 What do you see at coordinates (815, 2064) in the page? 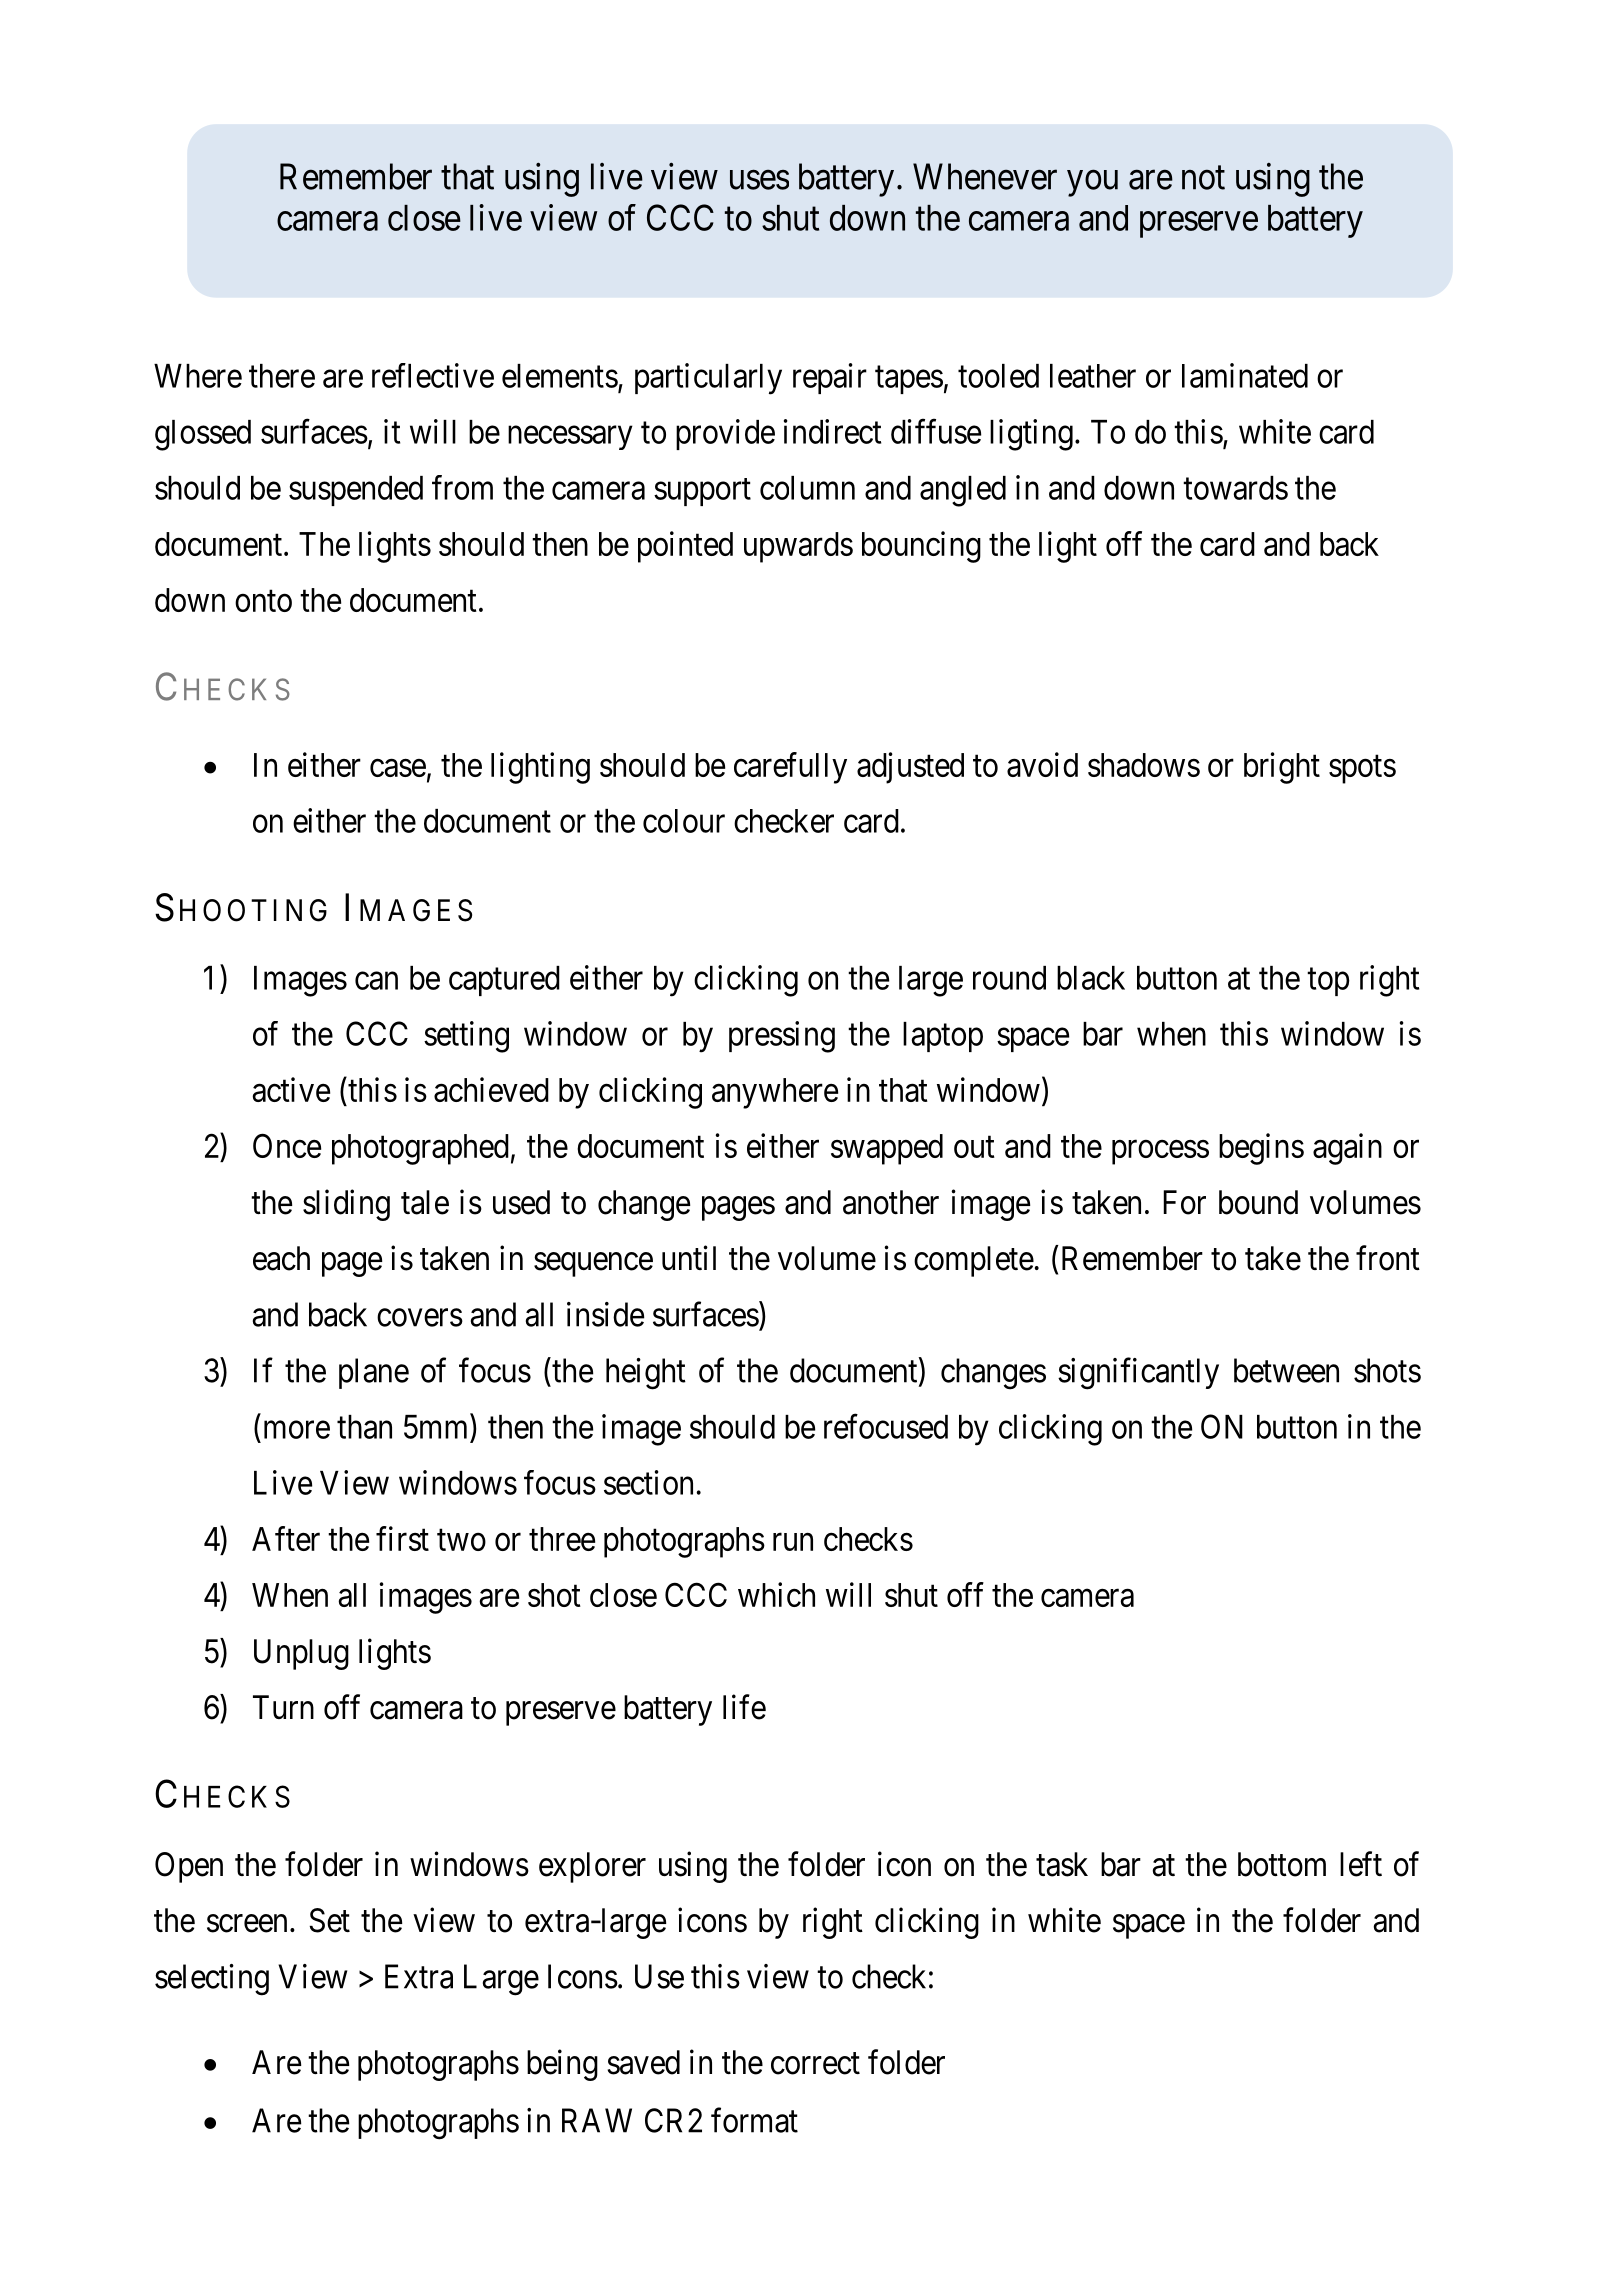
I see `correct` at bounding box center [815, 2064].
